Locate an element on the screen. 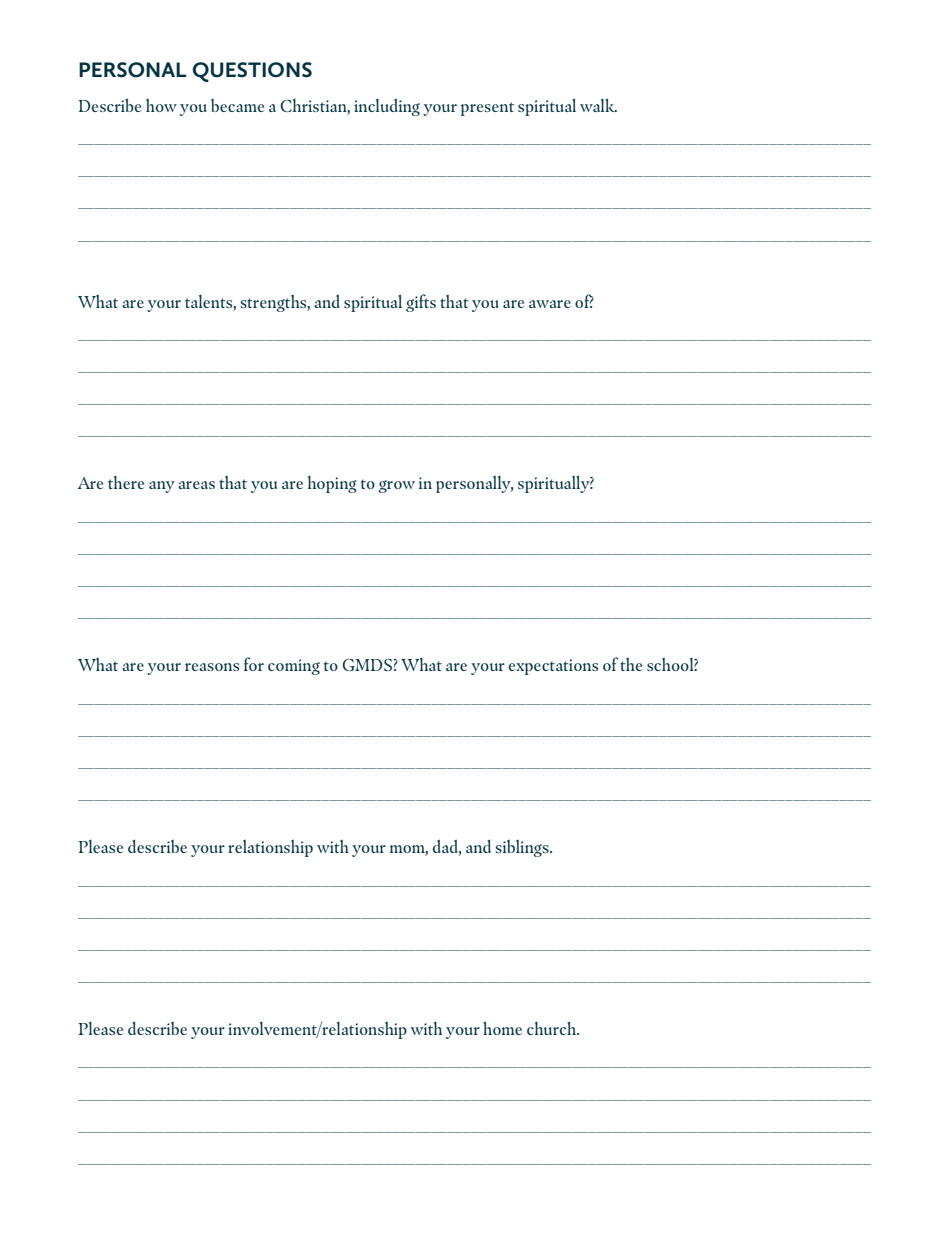 The width and height of the screenshot is (952, 1233). expectations is located at coordinates (553, 667).
